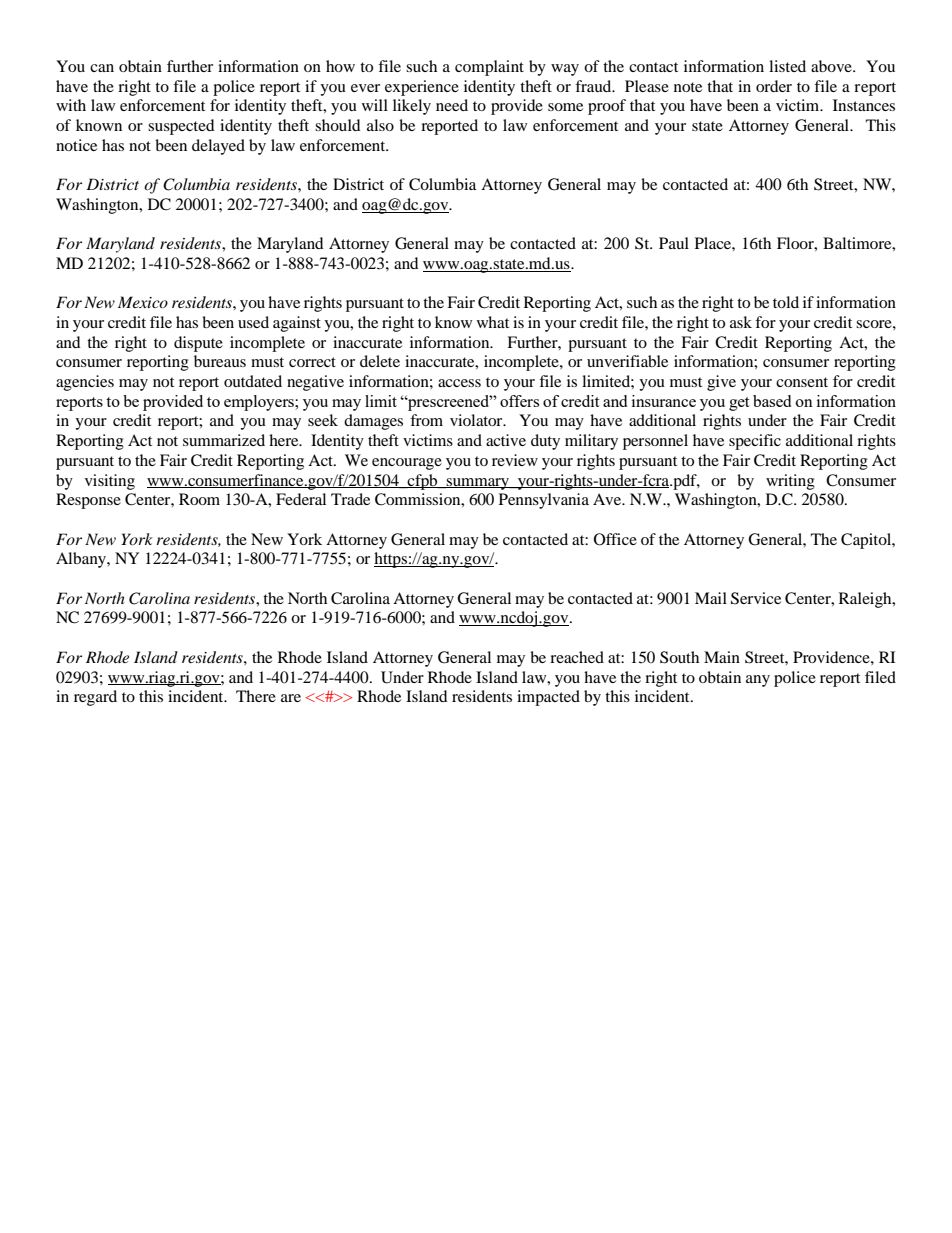  What do you see at coordinates (548, 698) in the screenshot?
I see `impacted` at bounding box center [548, 698].
